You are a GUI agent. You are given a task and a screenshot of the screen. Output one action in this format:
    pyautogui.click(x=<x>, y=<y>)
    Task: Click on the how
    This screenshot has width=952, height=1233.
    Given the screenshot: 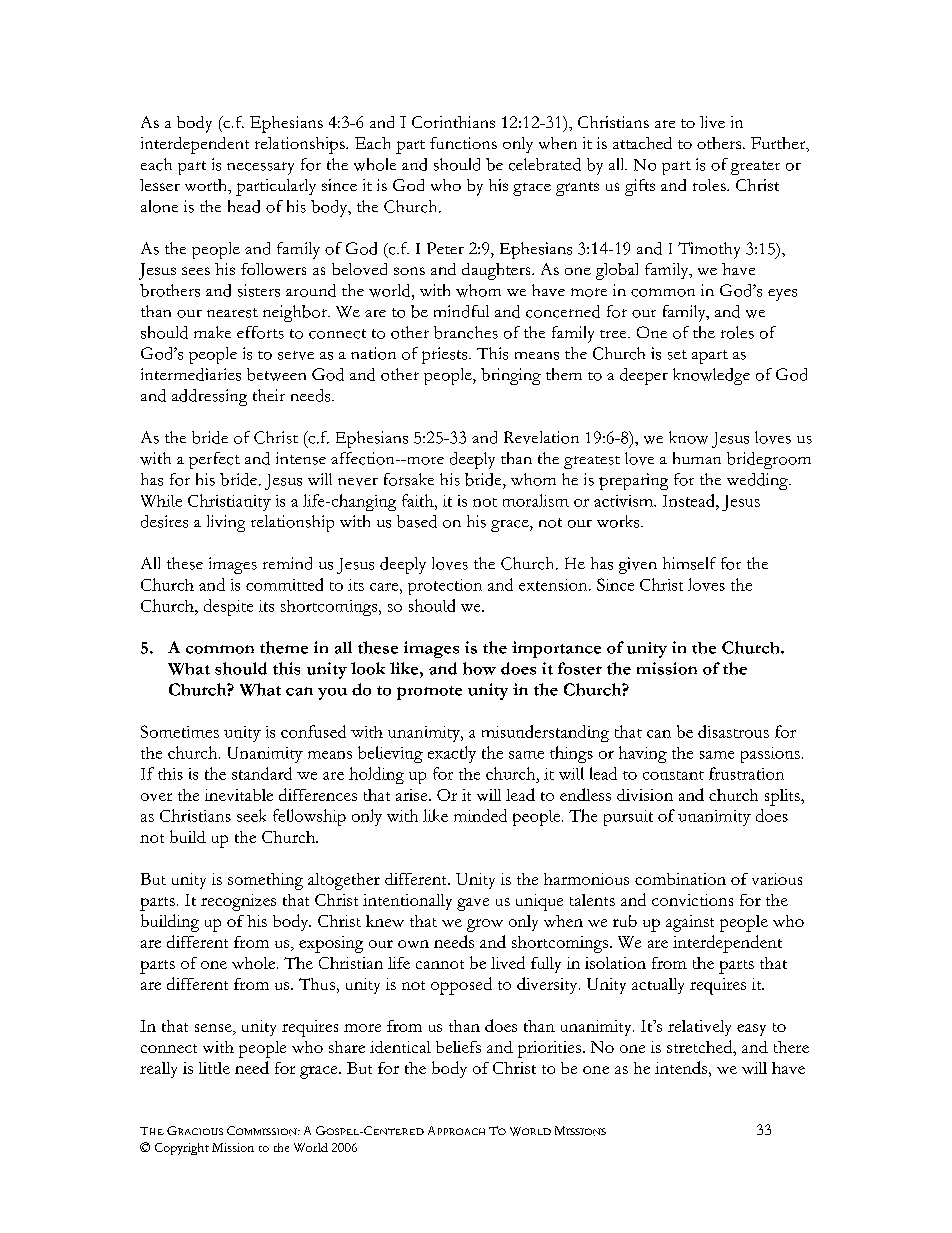 What is the action you would take?
    pyautogui.click(x=479, y=668)
